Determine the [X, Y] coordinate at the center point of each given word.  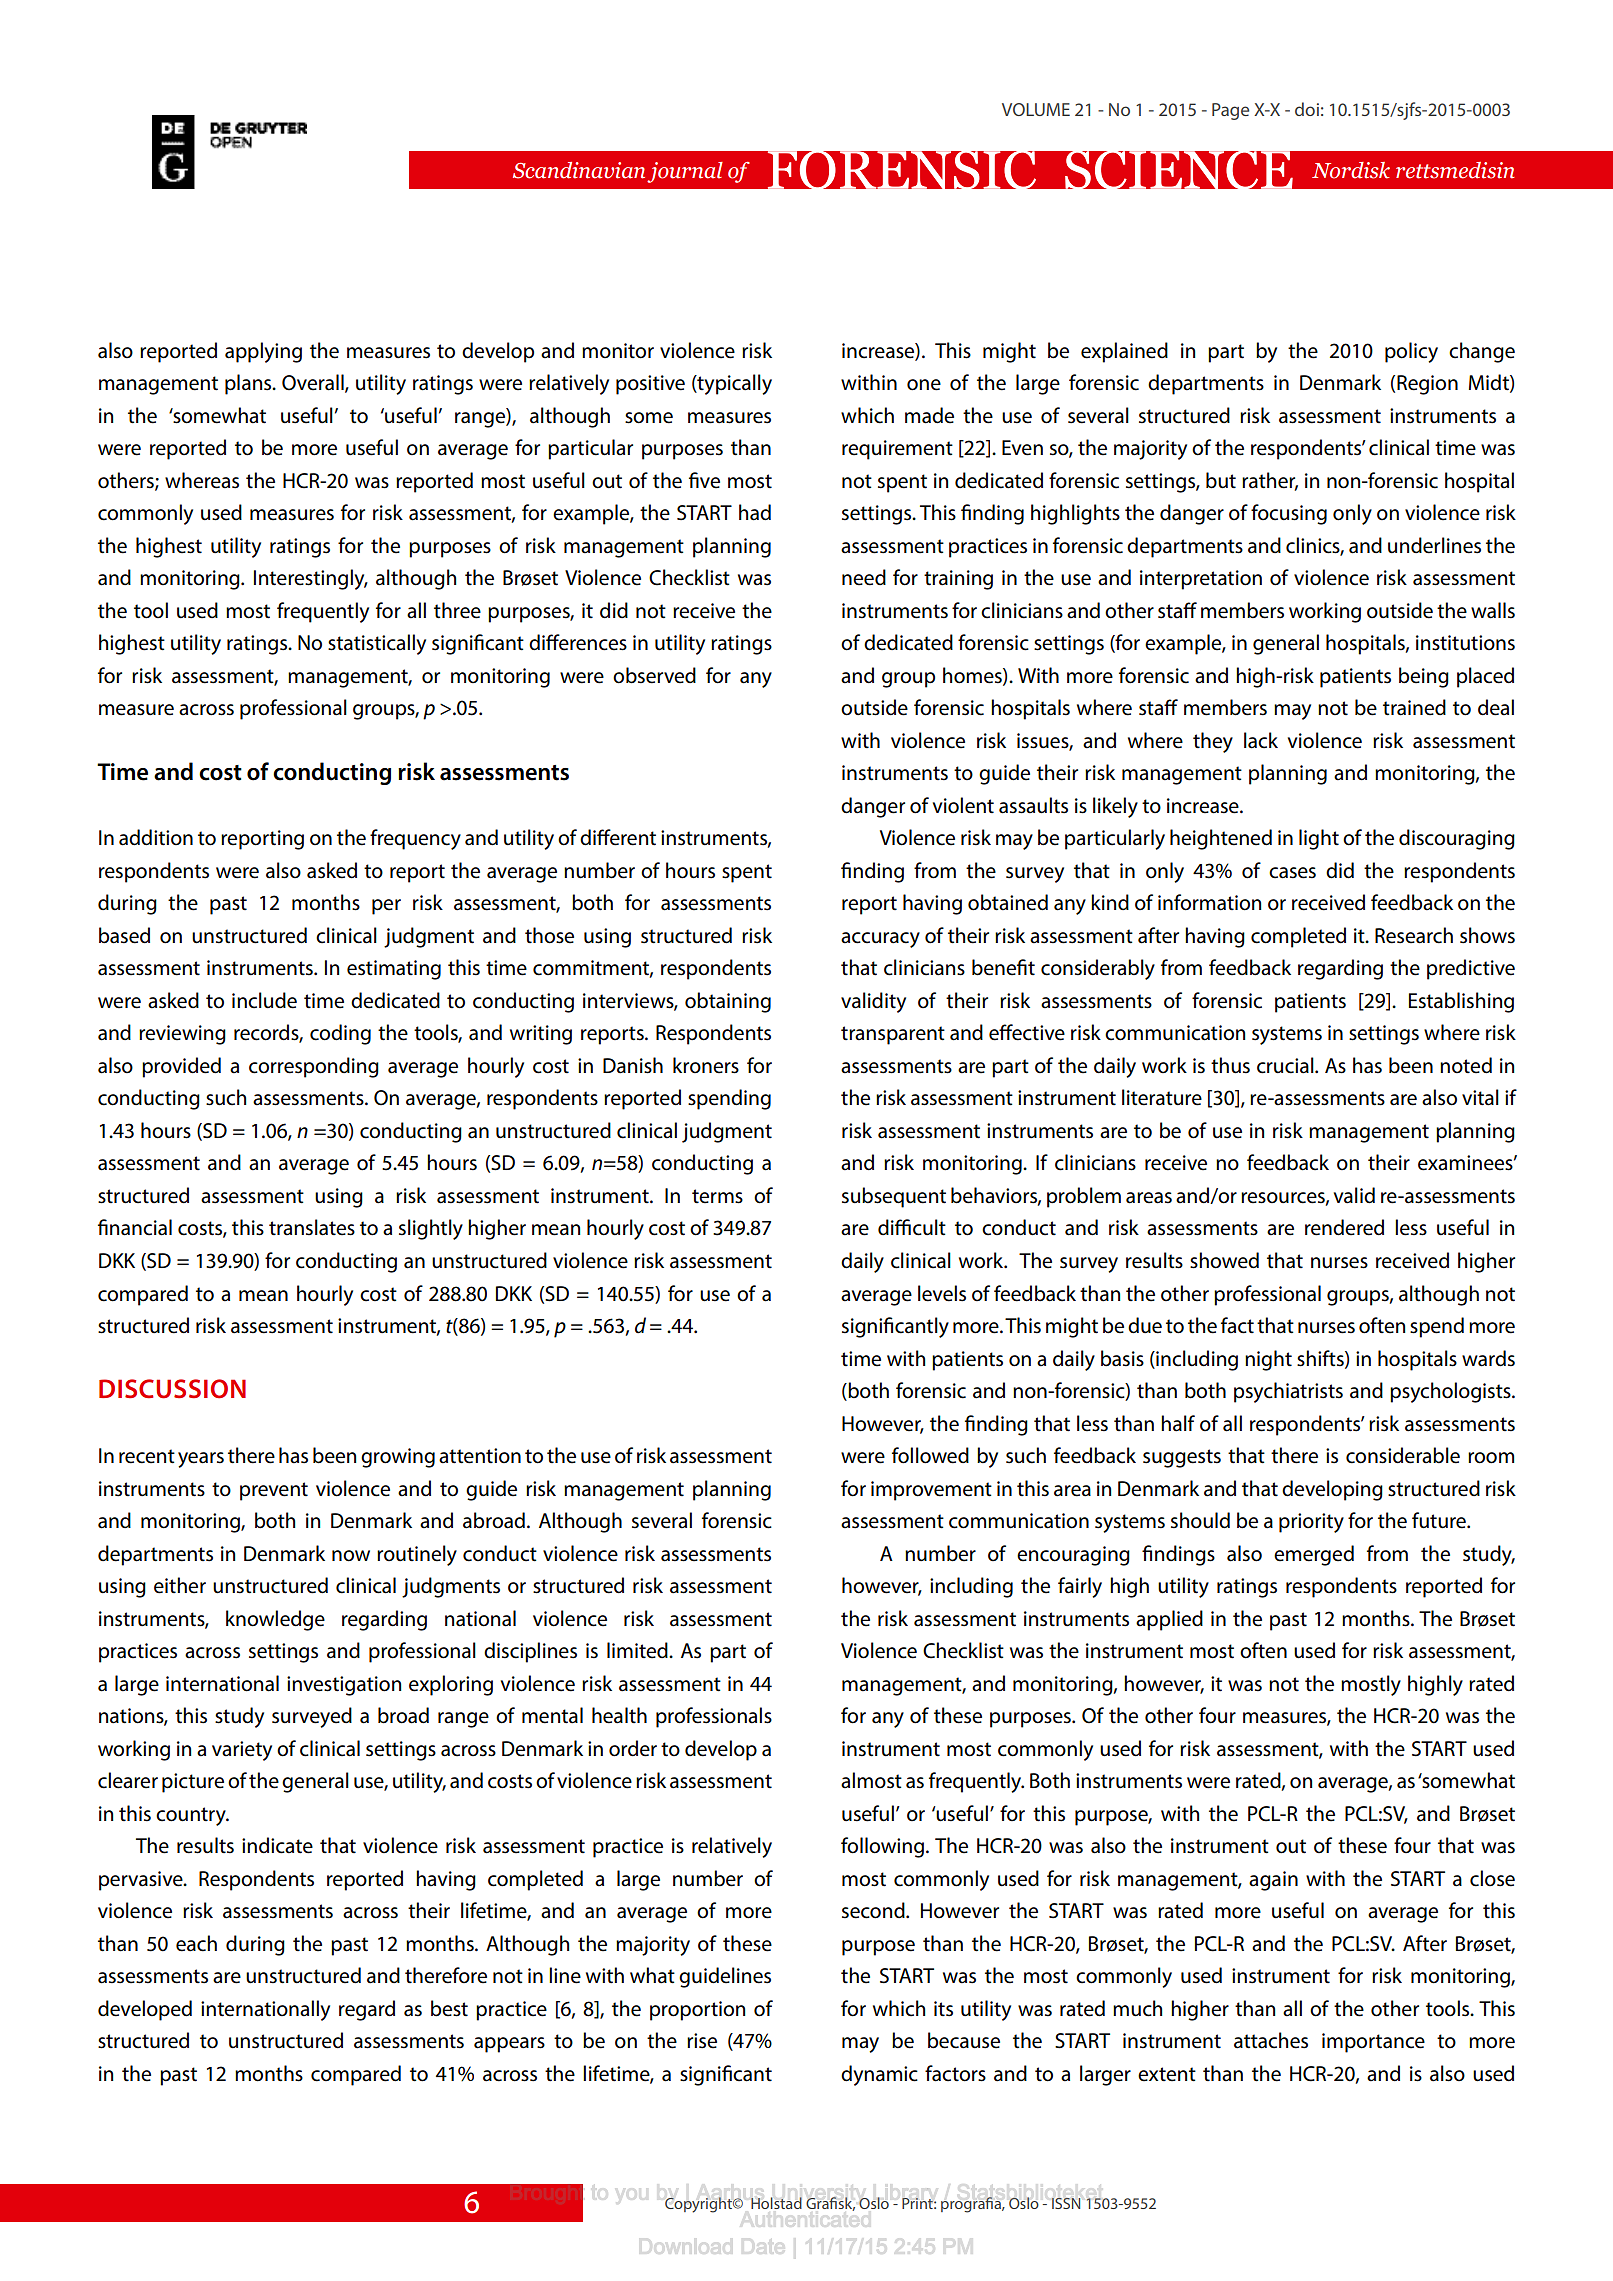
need [864, 577]
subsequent [894, 1197]
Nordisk [1351, 170]
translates [312, 1227]
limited [638, 1650]
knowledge [275, 1620]
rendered [1344, 1227]
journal [685, 172]
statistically [377, 644]
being [1424, 677]
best [449, 2008]
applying [263, 352]
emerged [1314, 1555]
